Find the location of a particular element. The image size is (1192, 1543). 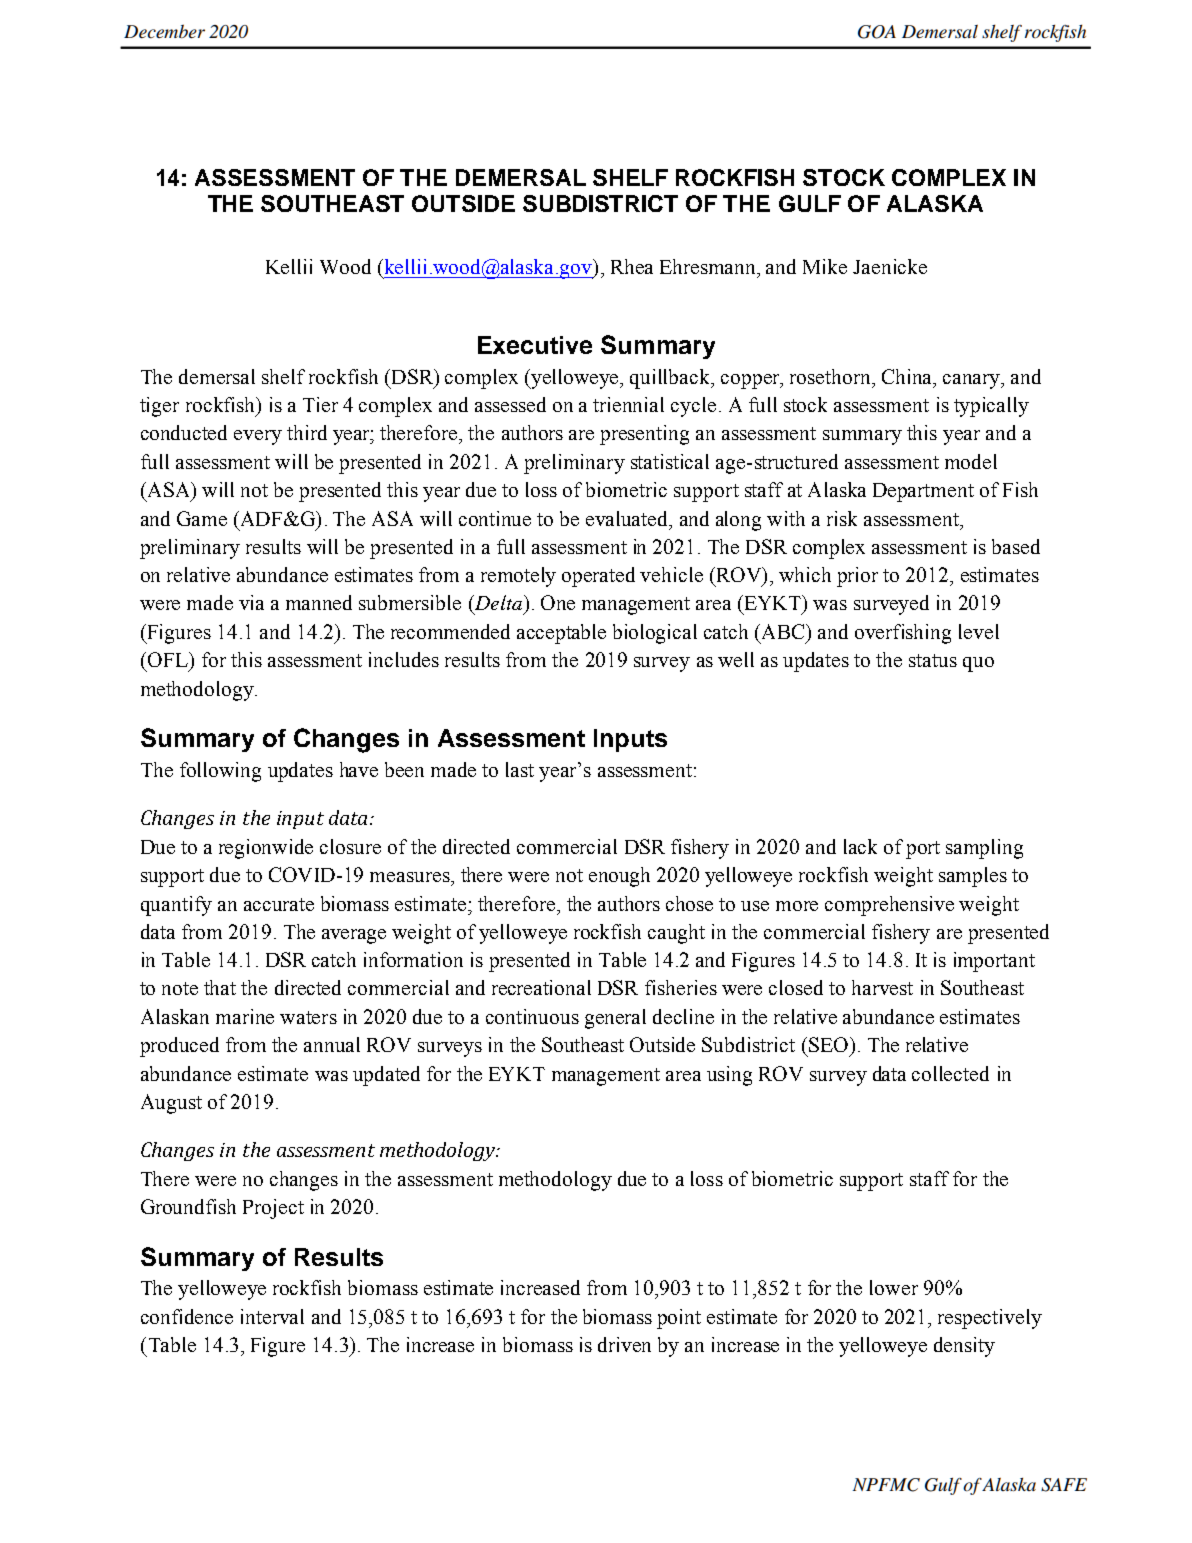

Tier is located at coordinates (320, 404).
